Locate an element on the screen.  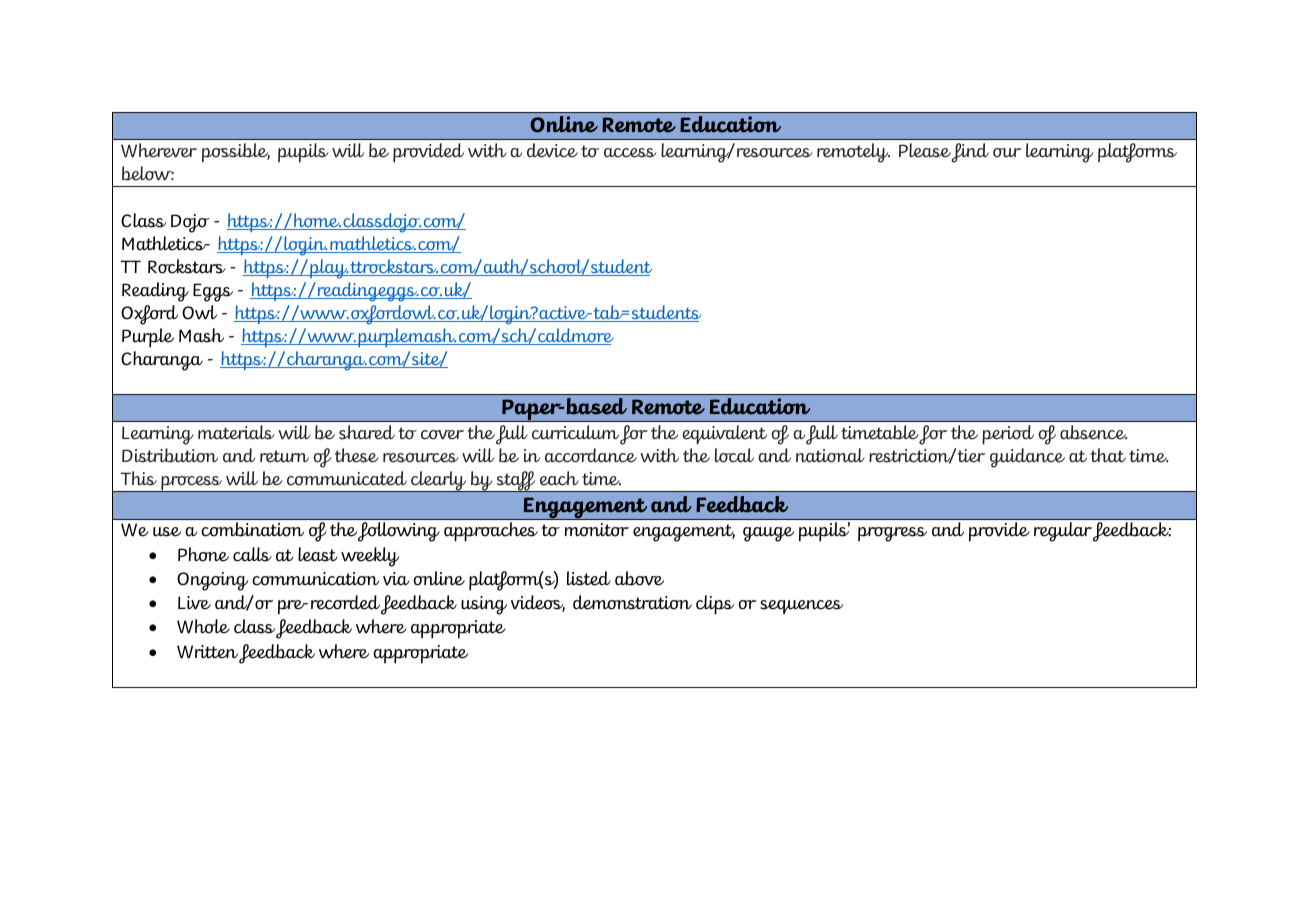
calls is located at coordinates (252, 554).
